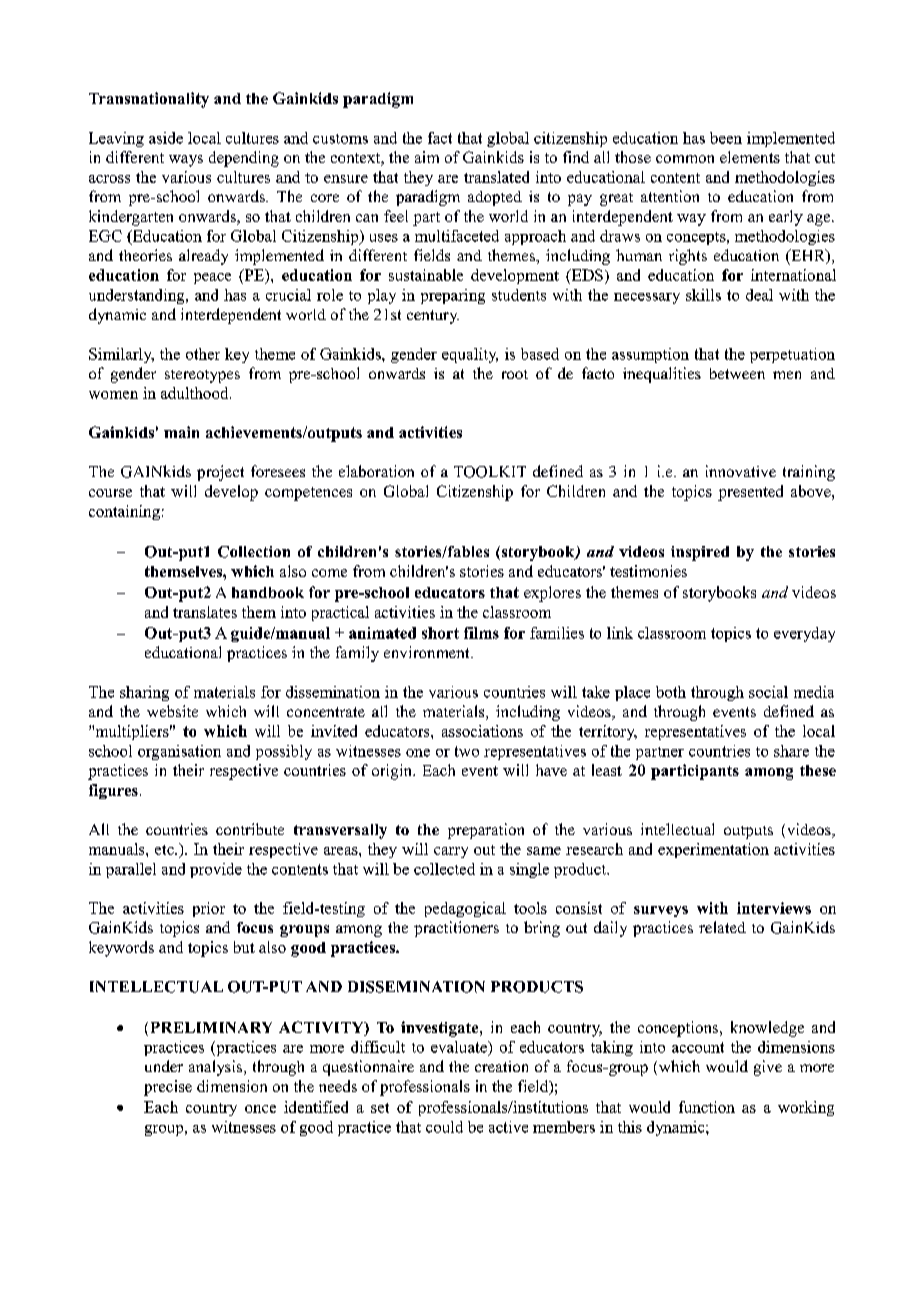  Describe the element at coordinates (496, 177) in the page. I see `translated` at that location.
